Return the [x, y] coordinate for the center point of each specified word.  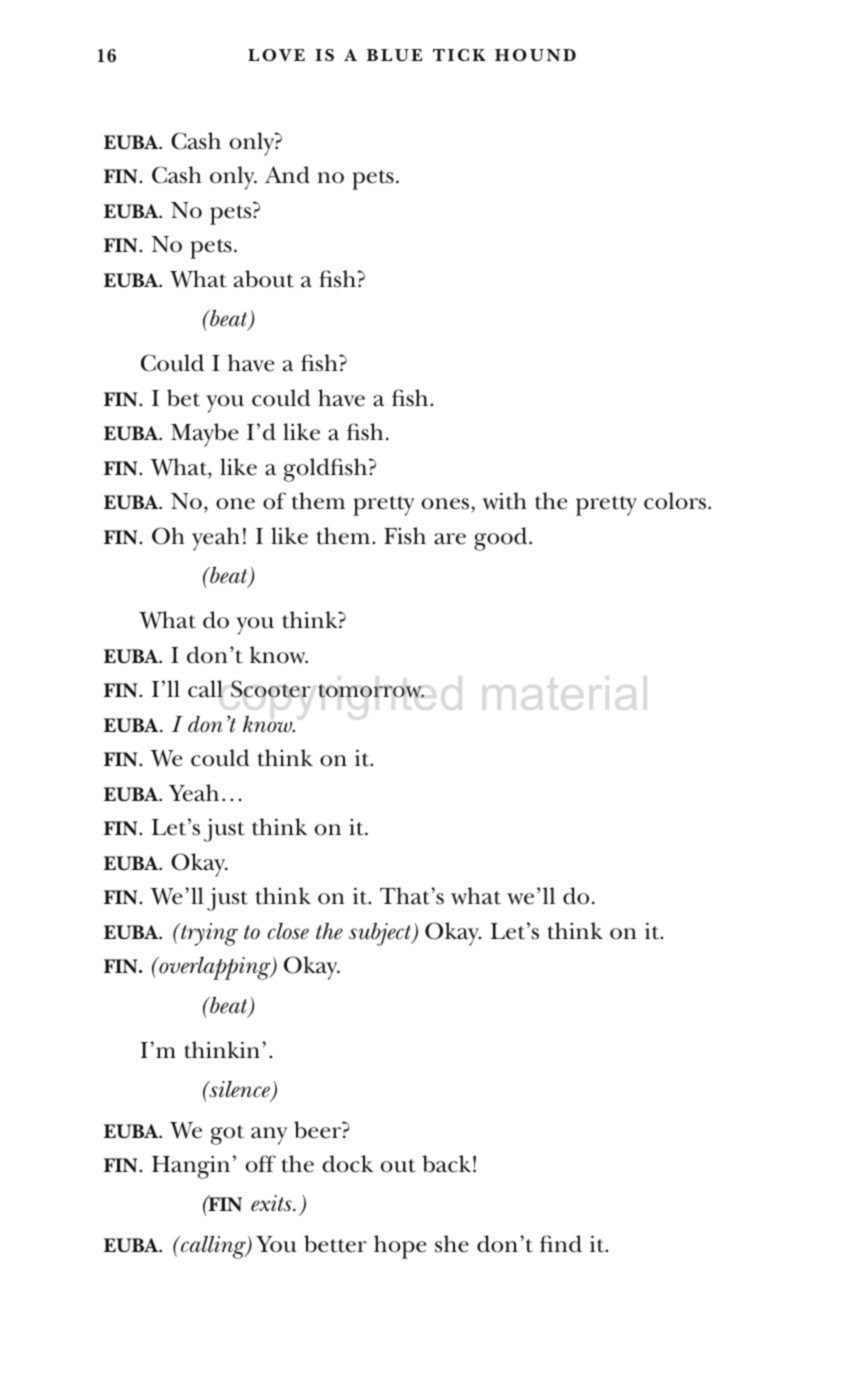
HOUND [535, 55]
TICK [459, 55]
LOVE [276, 55]
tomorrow [371, 691]
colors [675, 501]
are [450, 539]
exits [272, 1203]
